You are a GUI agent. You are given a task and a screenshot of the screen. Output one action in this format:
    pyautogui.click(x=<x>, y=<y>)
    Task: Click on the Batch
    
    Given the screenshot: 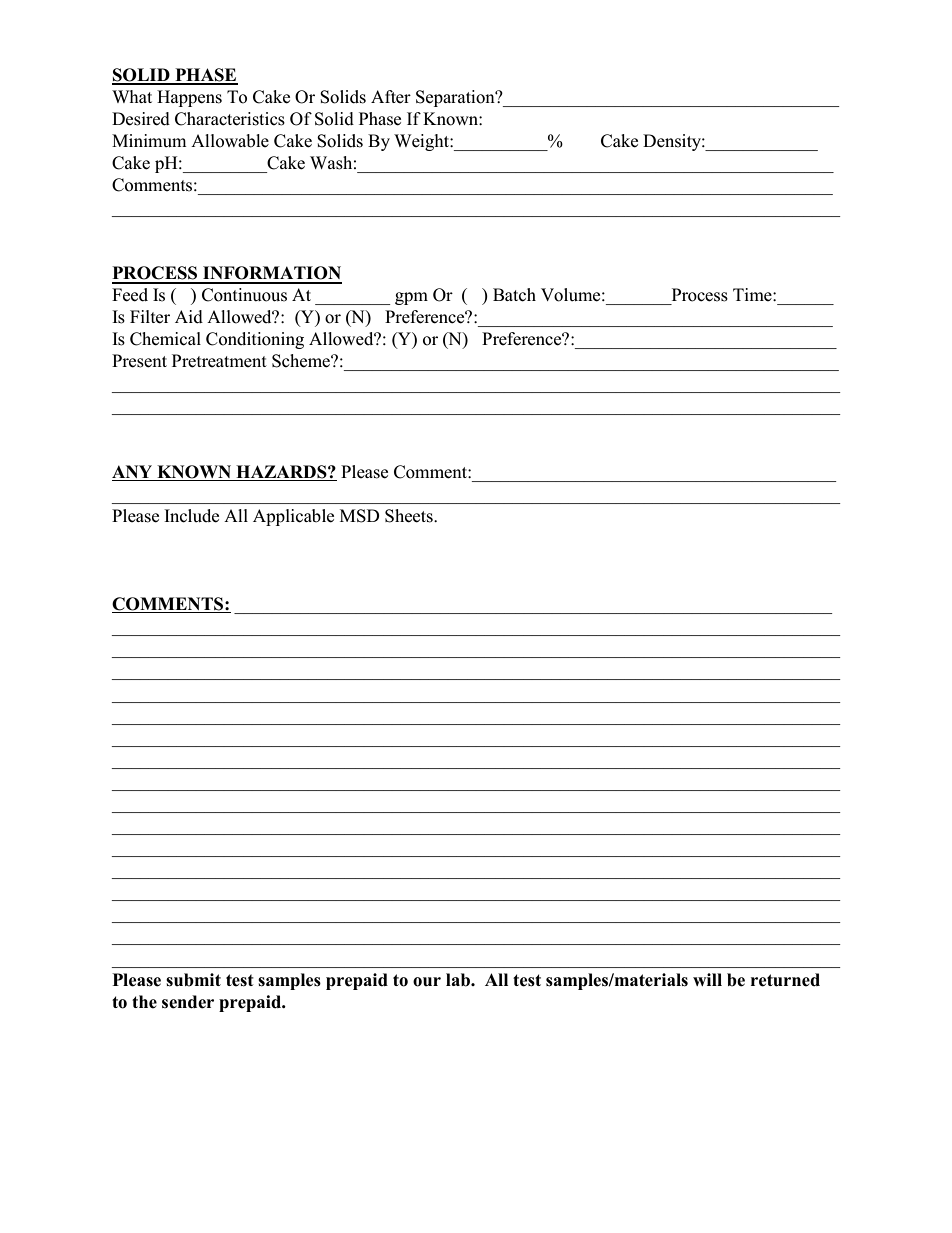 What is the action you would take?
    pyautogui.click(x=514, y=295)
